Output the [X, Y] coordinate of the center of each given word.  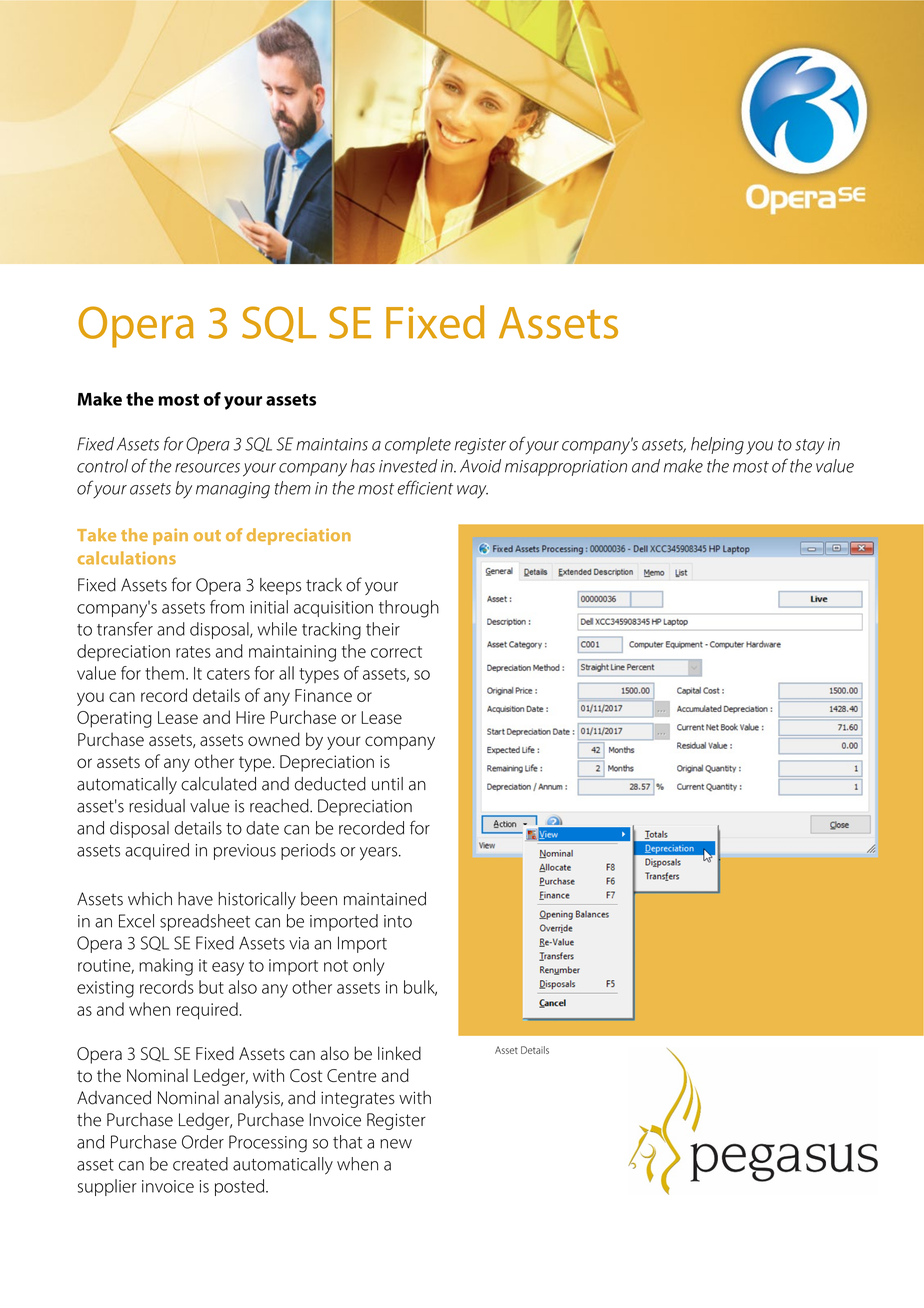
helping [717, 446]
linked [399, 1053]
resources [207, 468]
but [211, 987]
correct [396, 652]
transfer [125, 629]
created [200, 1164]
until [387, 784]
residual [157, 806]
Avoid [480, 466]
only [368, 967]
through [409, 609]
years [380, 854]
